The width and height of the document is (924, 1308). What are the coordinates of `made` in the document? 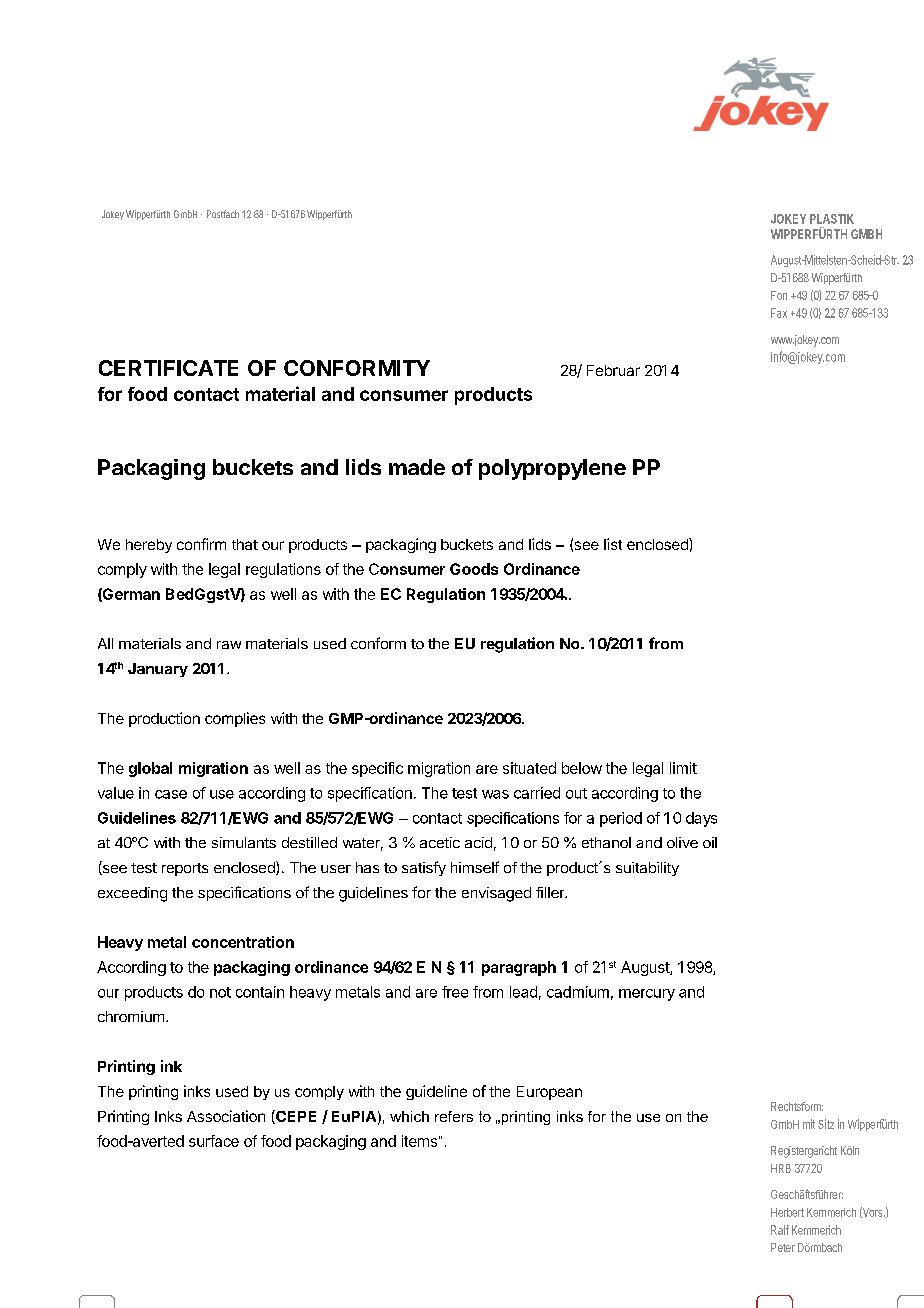 It's located at (417, 467).
